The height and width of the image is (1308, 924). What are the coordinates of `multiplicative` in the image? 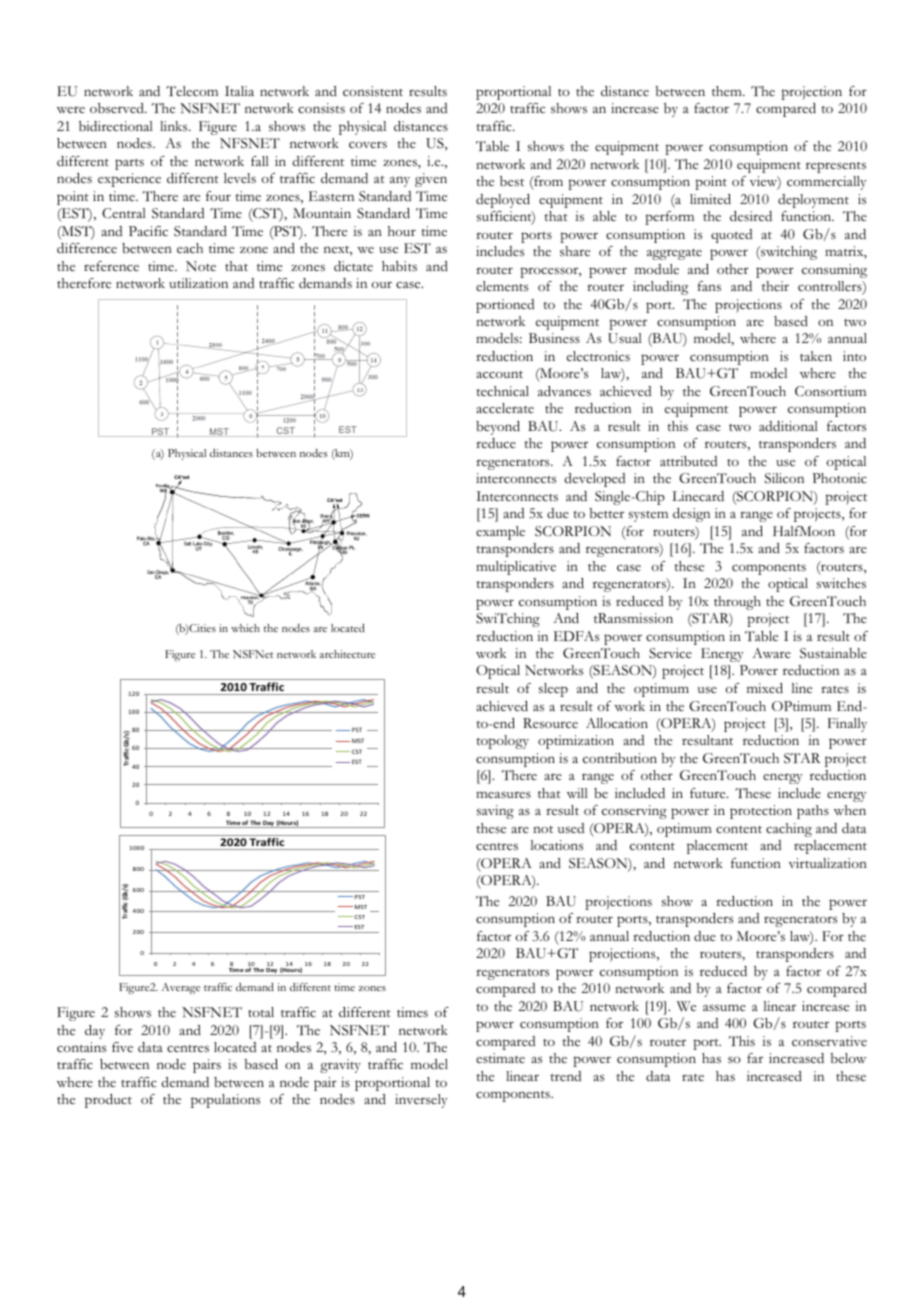 It's located at (516, 568).
